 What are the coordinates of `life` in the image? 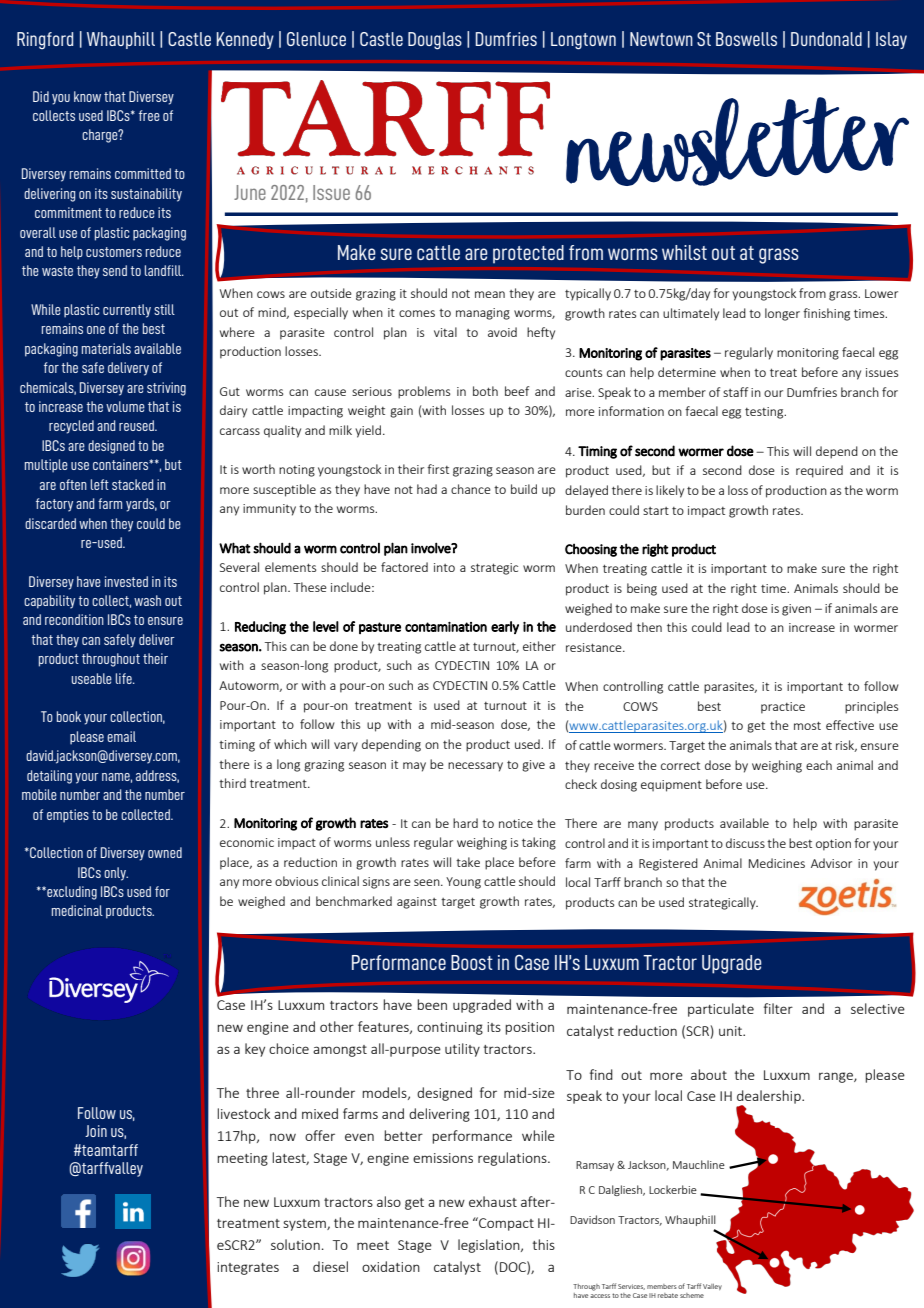 It's located at (125, 678).
